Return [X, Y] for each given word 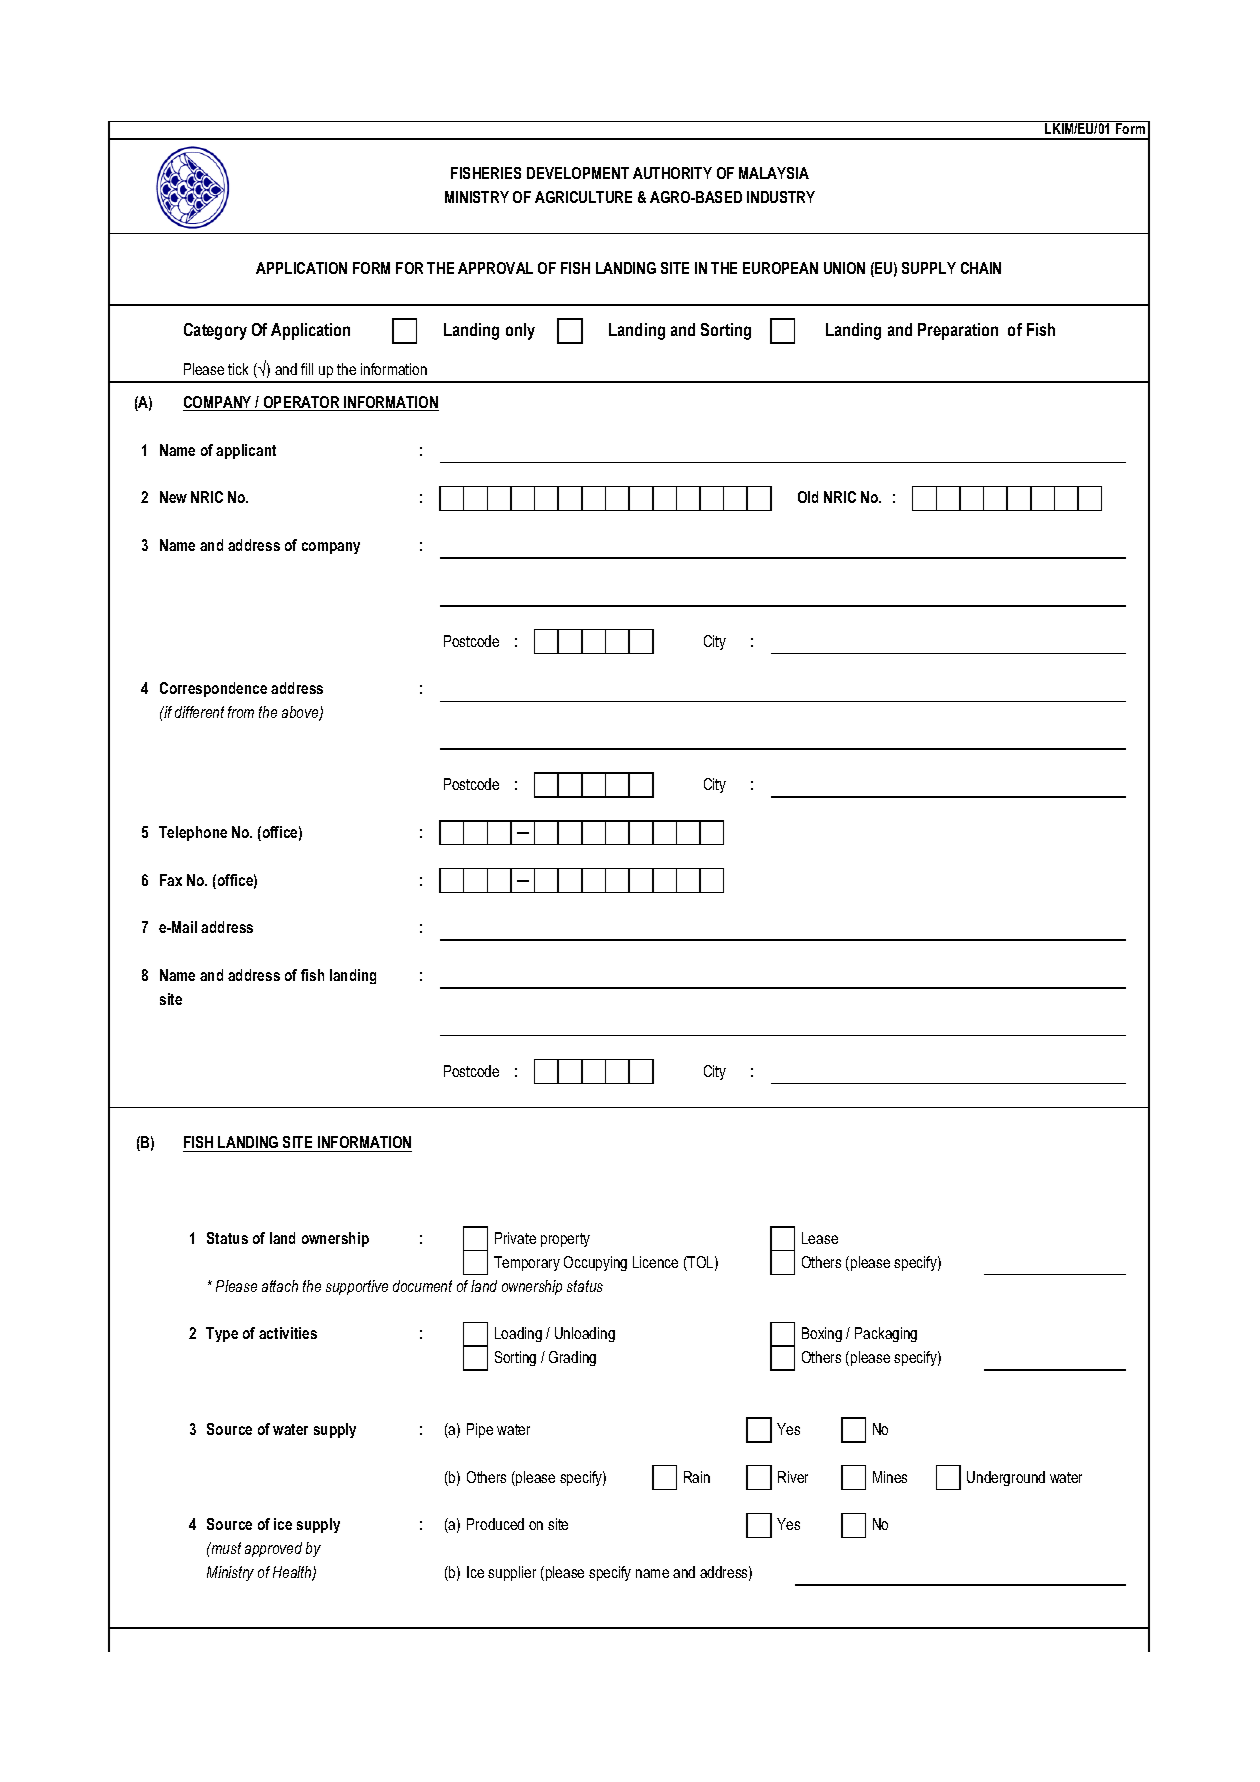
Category [215, 331]
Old [808, 497]
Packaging [886, 1334]
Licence [655, 1262]
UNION [844, 268]
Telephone [193, 833]
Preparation [958, 331]
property [565, 1240]
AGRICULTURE [583, 197]
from [241, 712]
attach [280, 1286]
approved [273, 1549]
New [173, 497]
